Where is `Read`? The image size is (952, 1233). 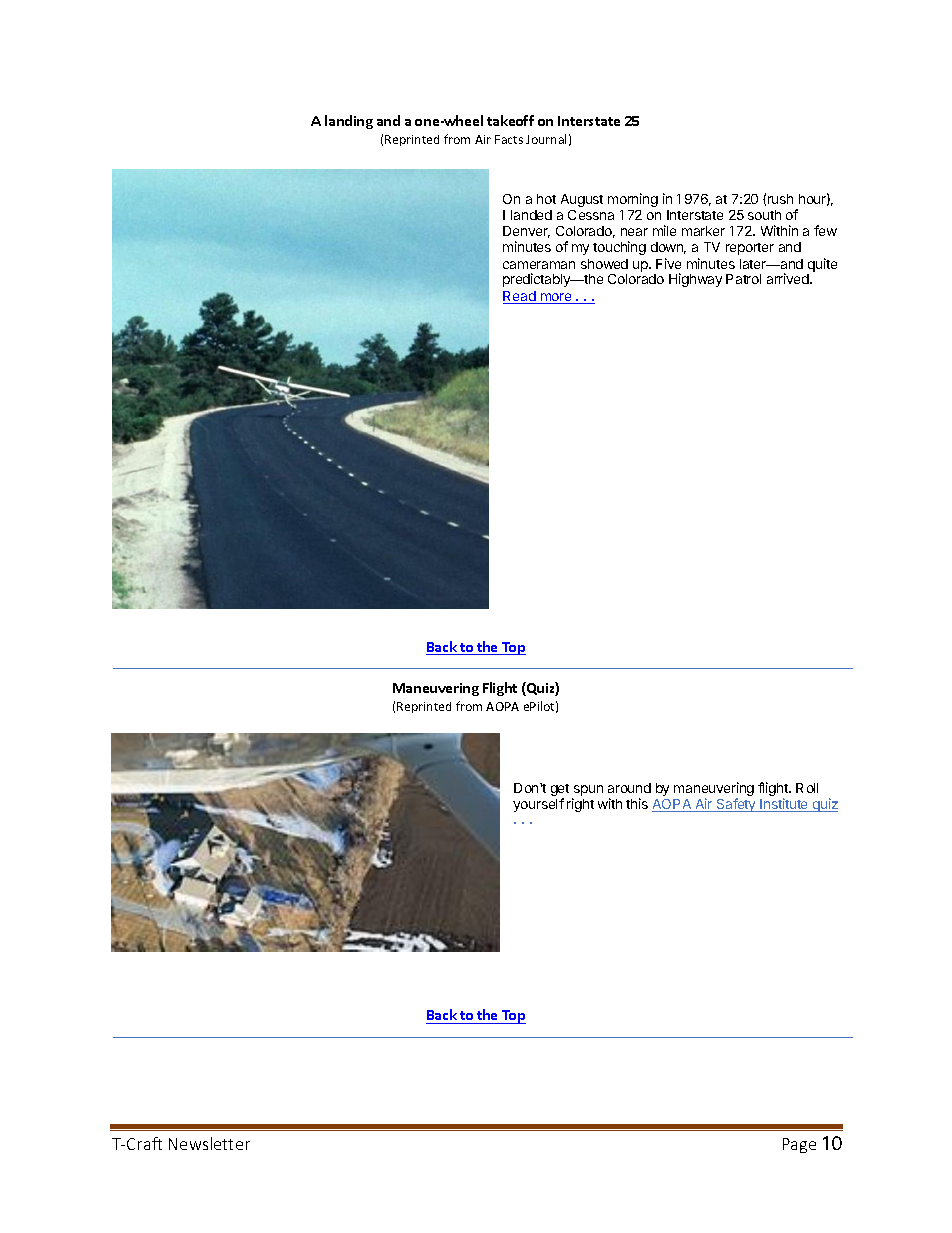 Read is located at coordinates (520, 297).
